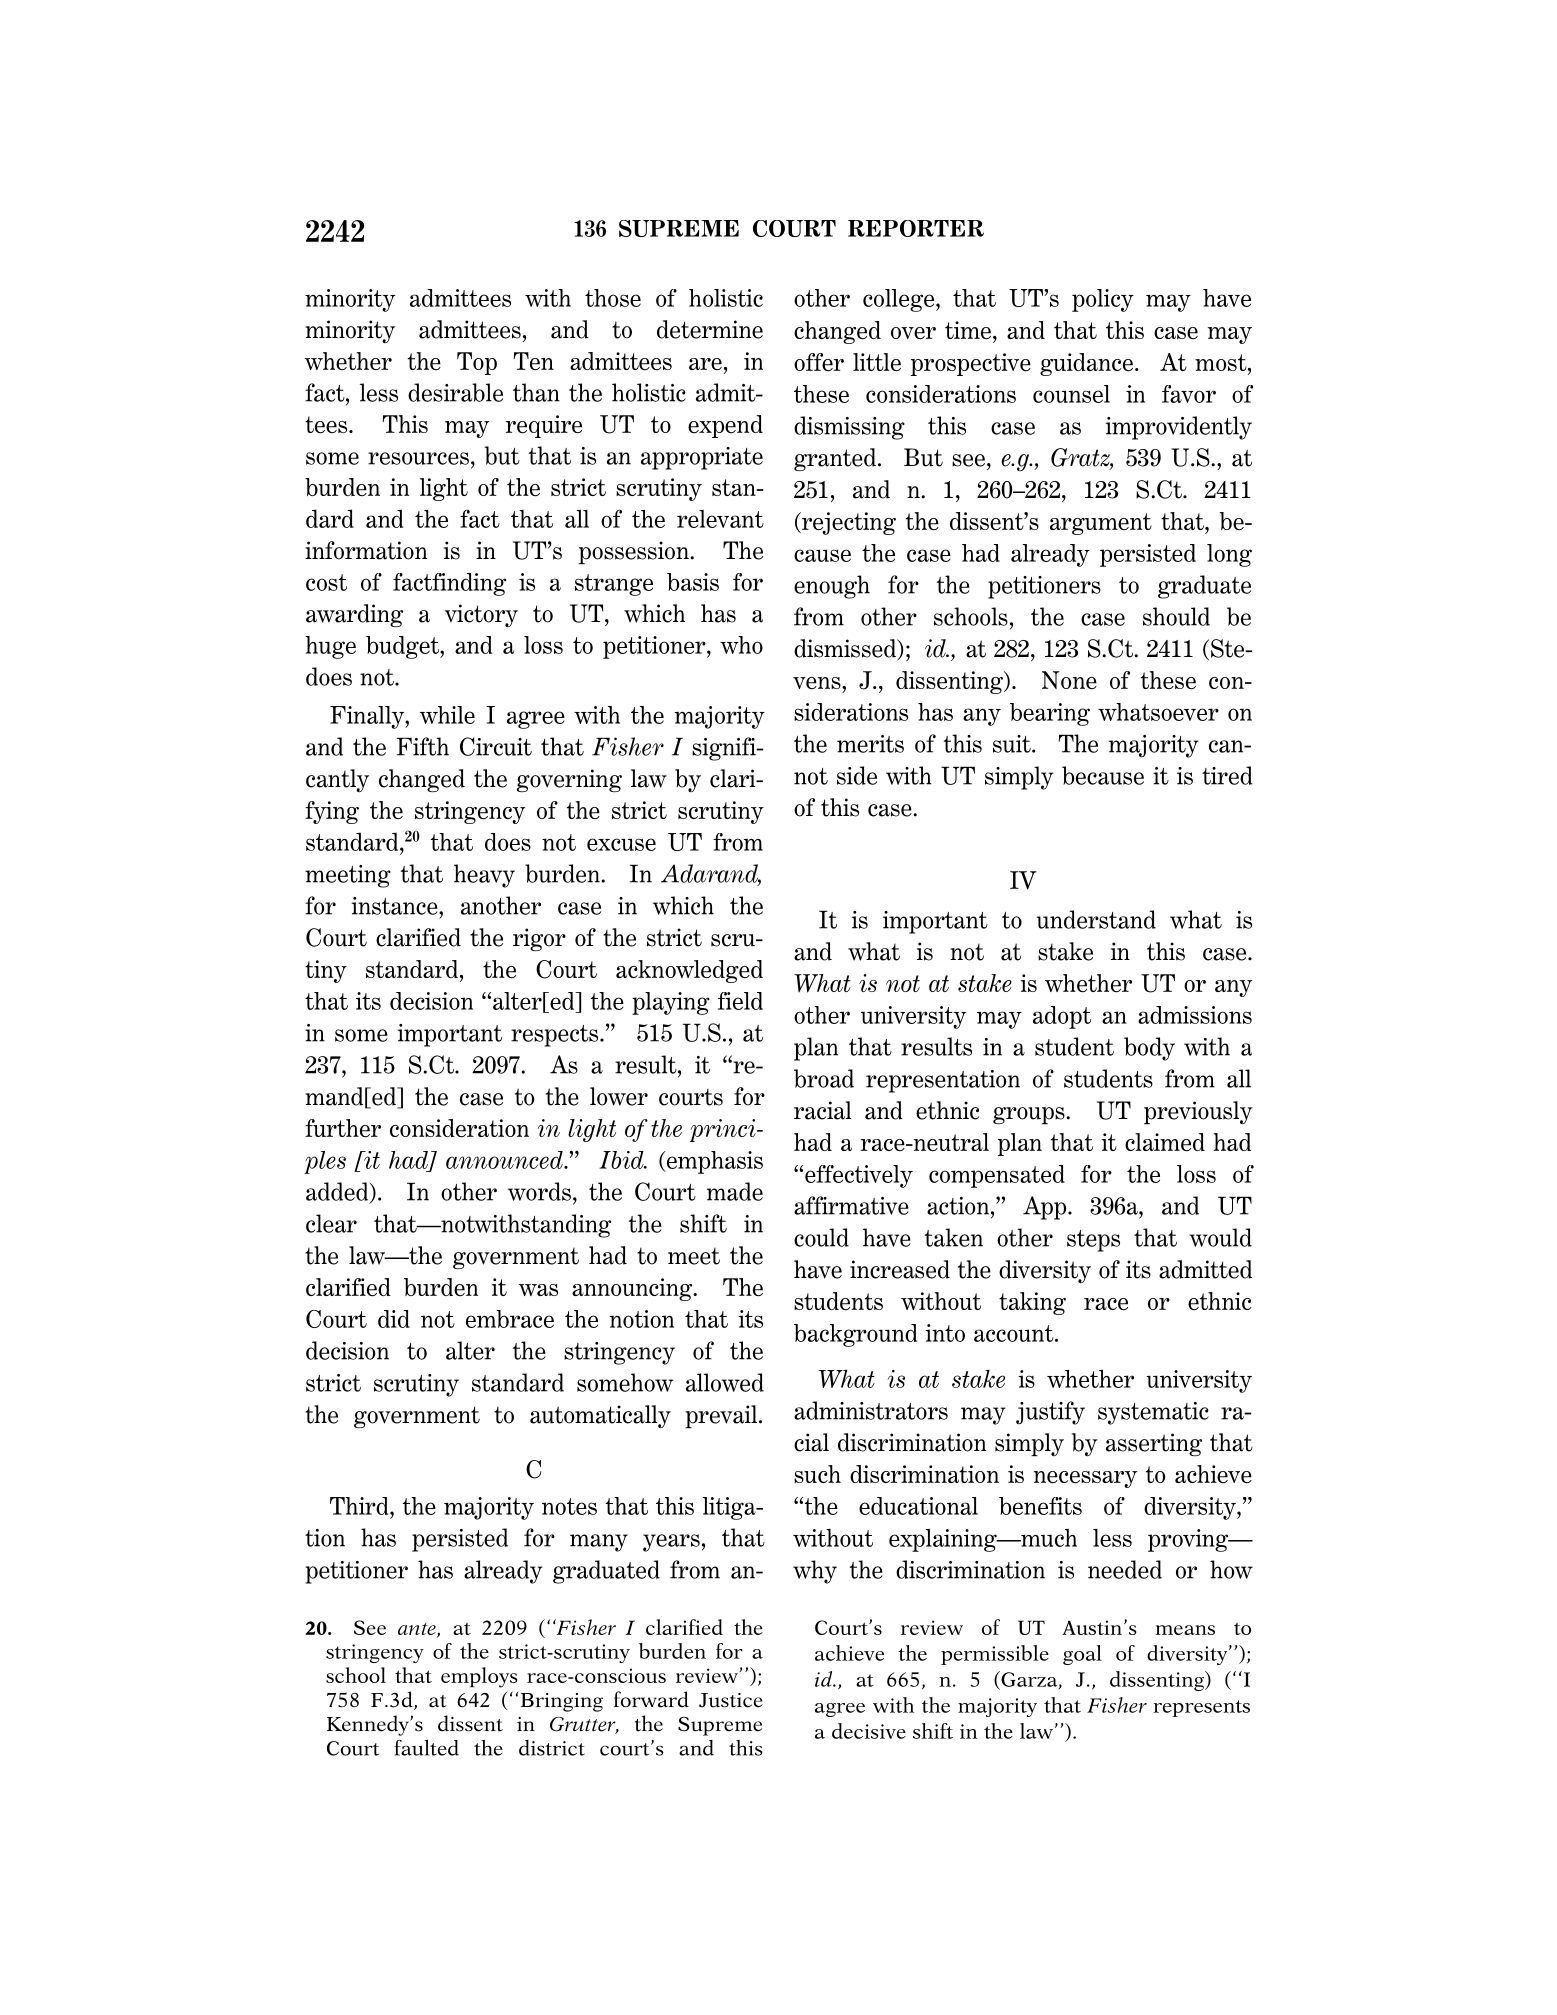 The image size is (1557, 2015). I want to click on Justice, so click(731, 1700).
